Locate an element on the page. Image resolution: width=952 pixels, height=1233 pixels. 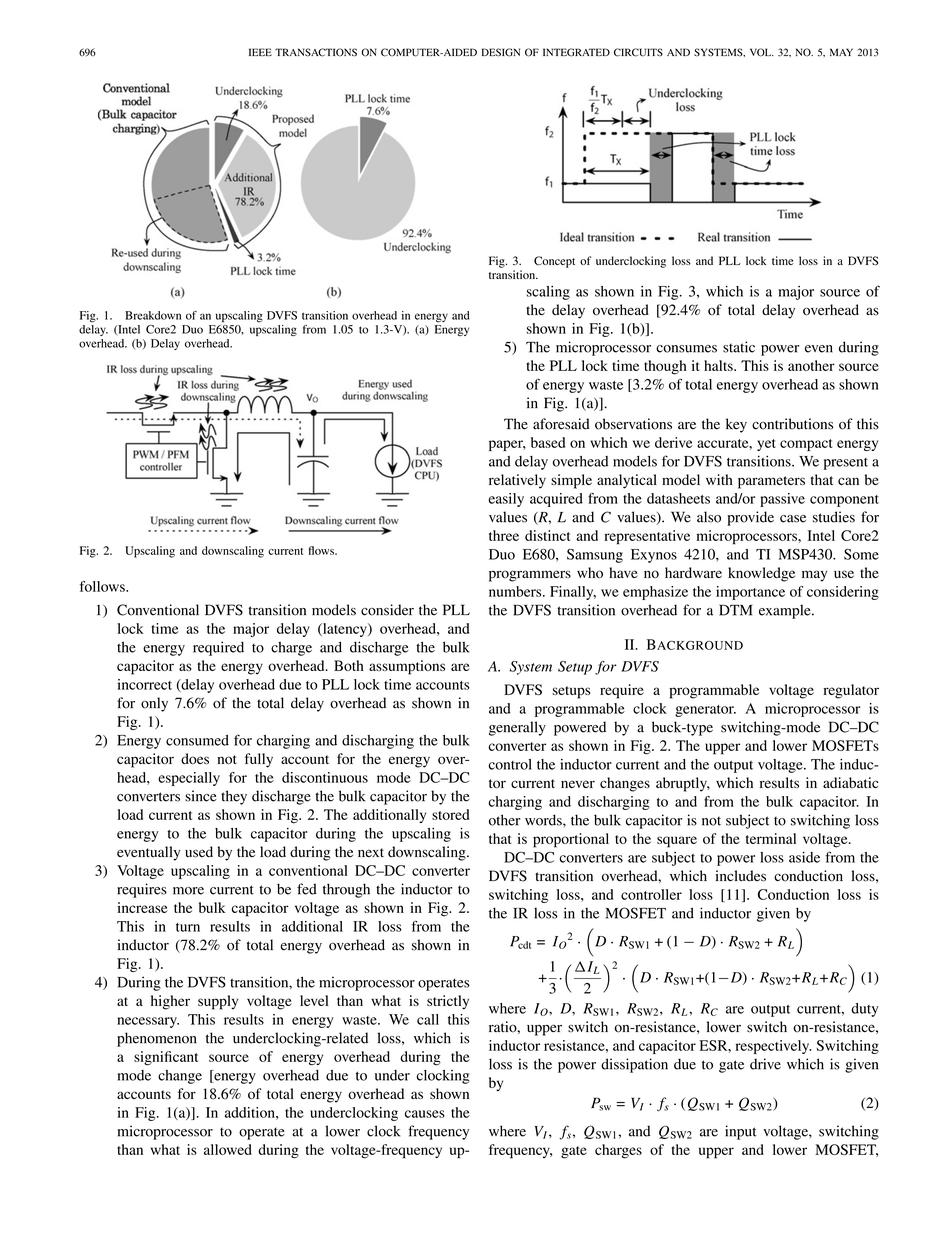
programmers is located at coordinates (530, 576).
